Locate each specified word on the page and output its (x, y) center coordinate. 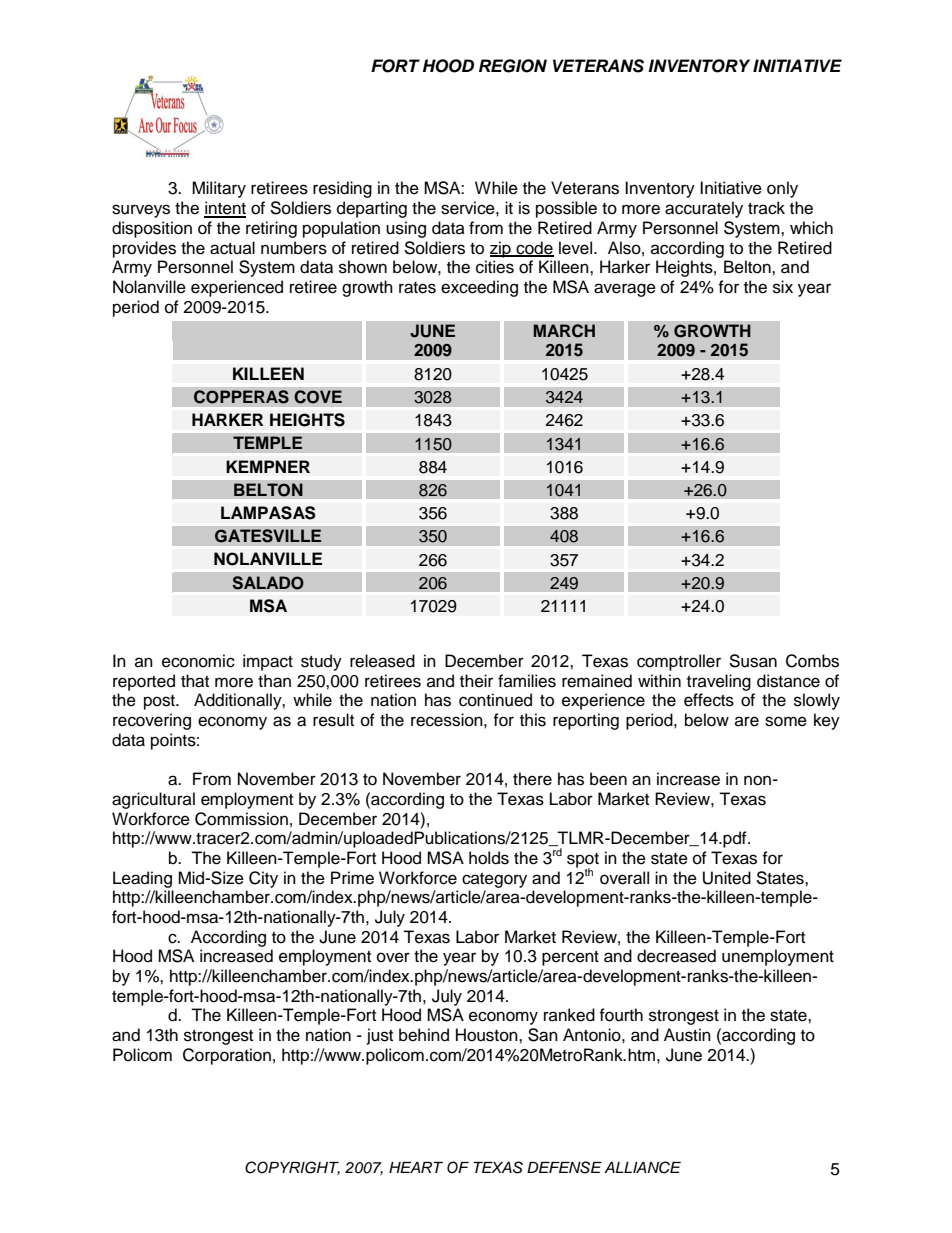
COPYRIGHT (292, 1168)
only (782, 189)
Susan (753, 661)
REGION (513, 66)
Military (219, 189)
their (476, 681)
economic (198, 661)
